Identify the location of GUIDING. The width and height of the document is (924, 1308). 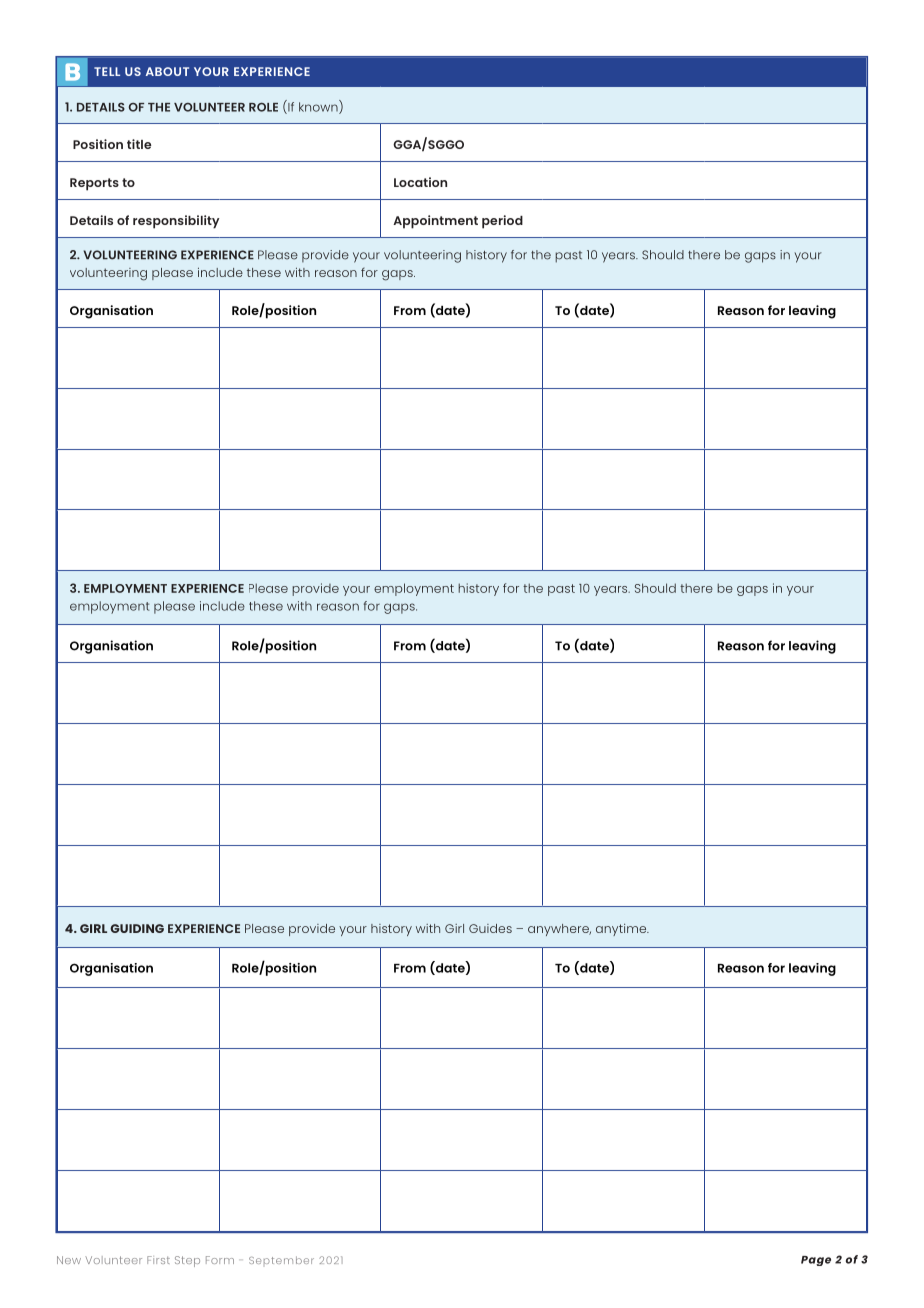
(137, 928).
